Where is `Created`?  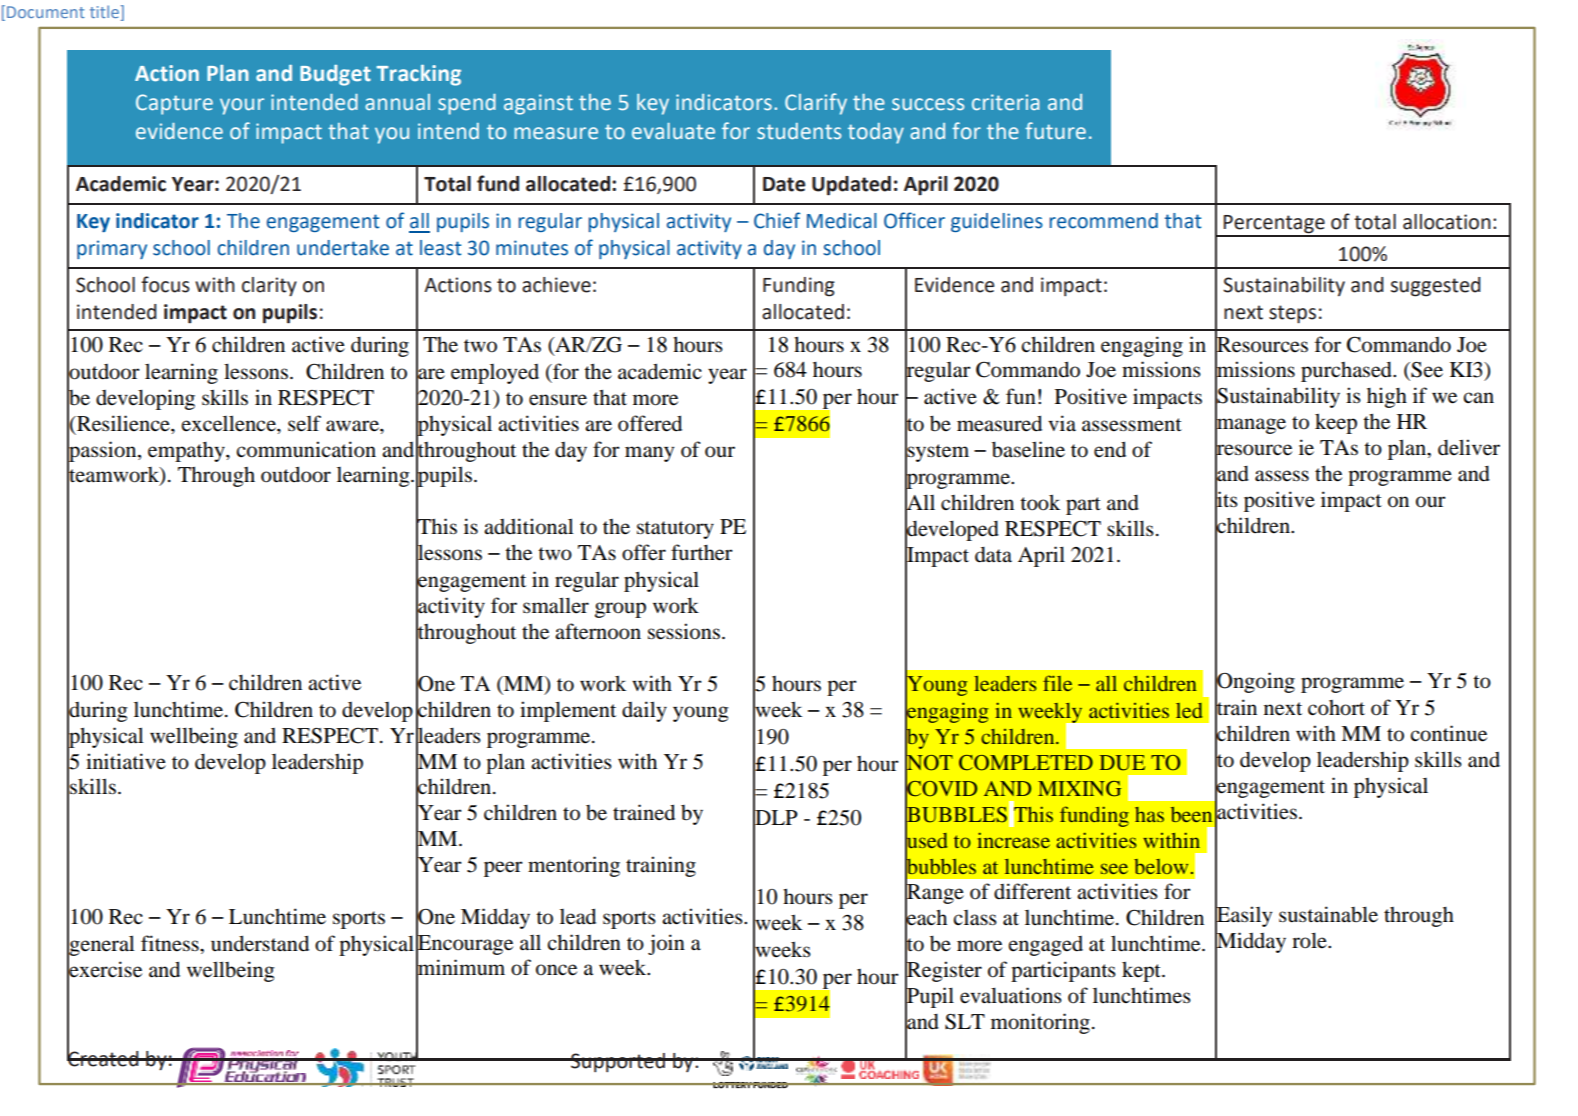 Created is located at coordinates (104, 1058).
